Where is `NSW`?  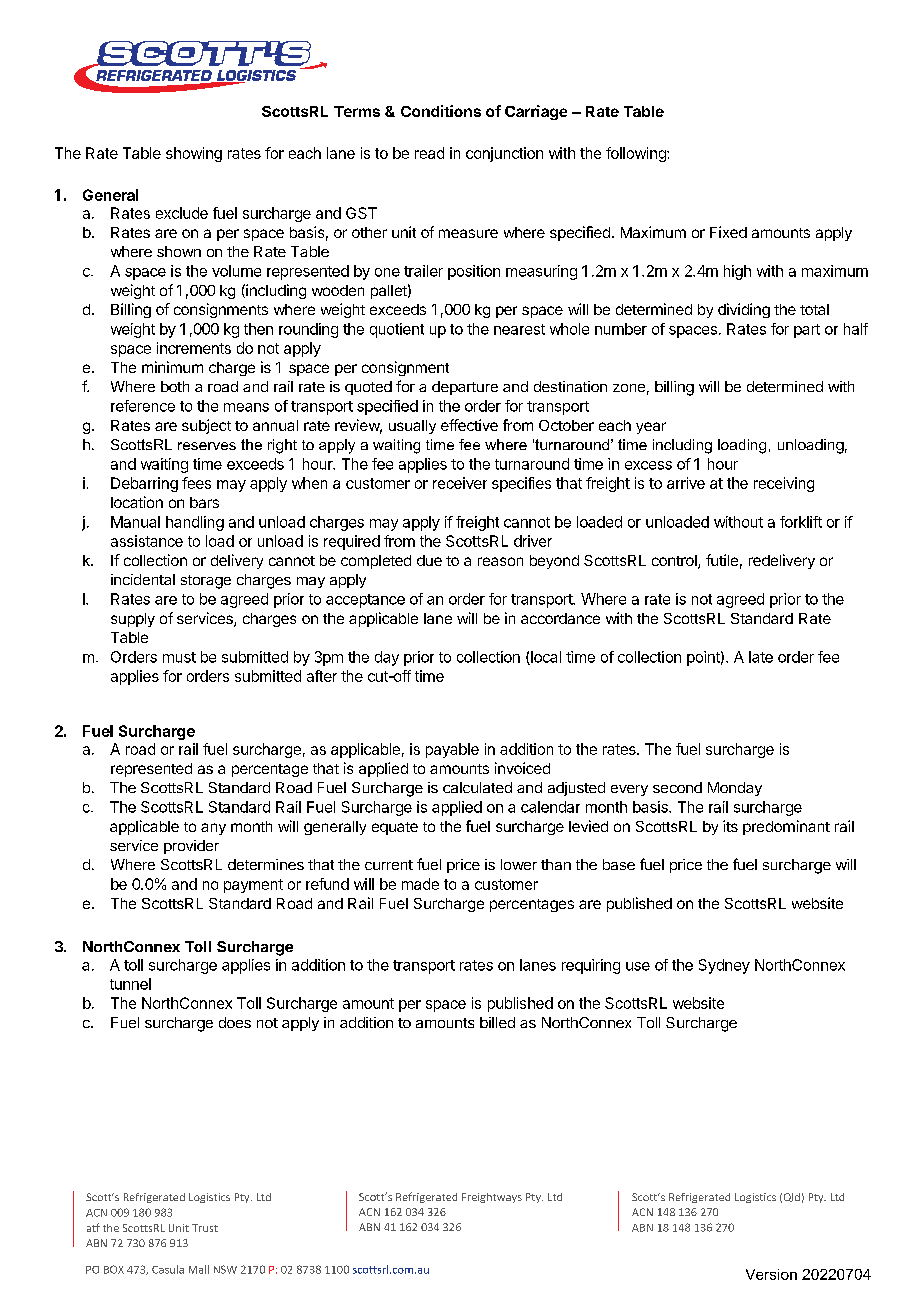
NSW is located at coordinates (225, 1269).
